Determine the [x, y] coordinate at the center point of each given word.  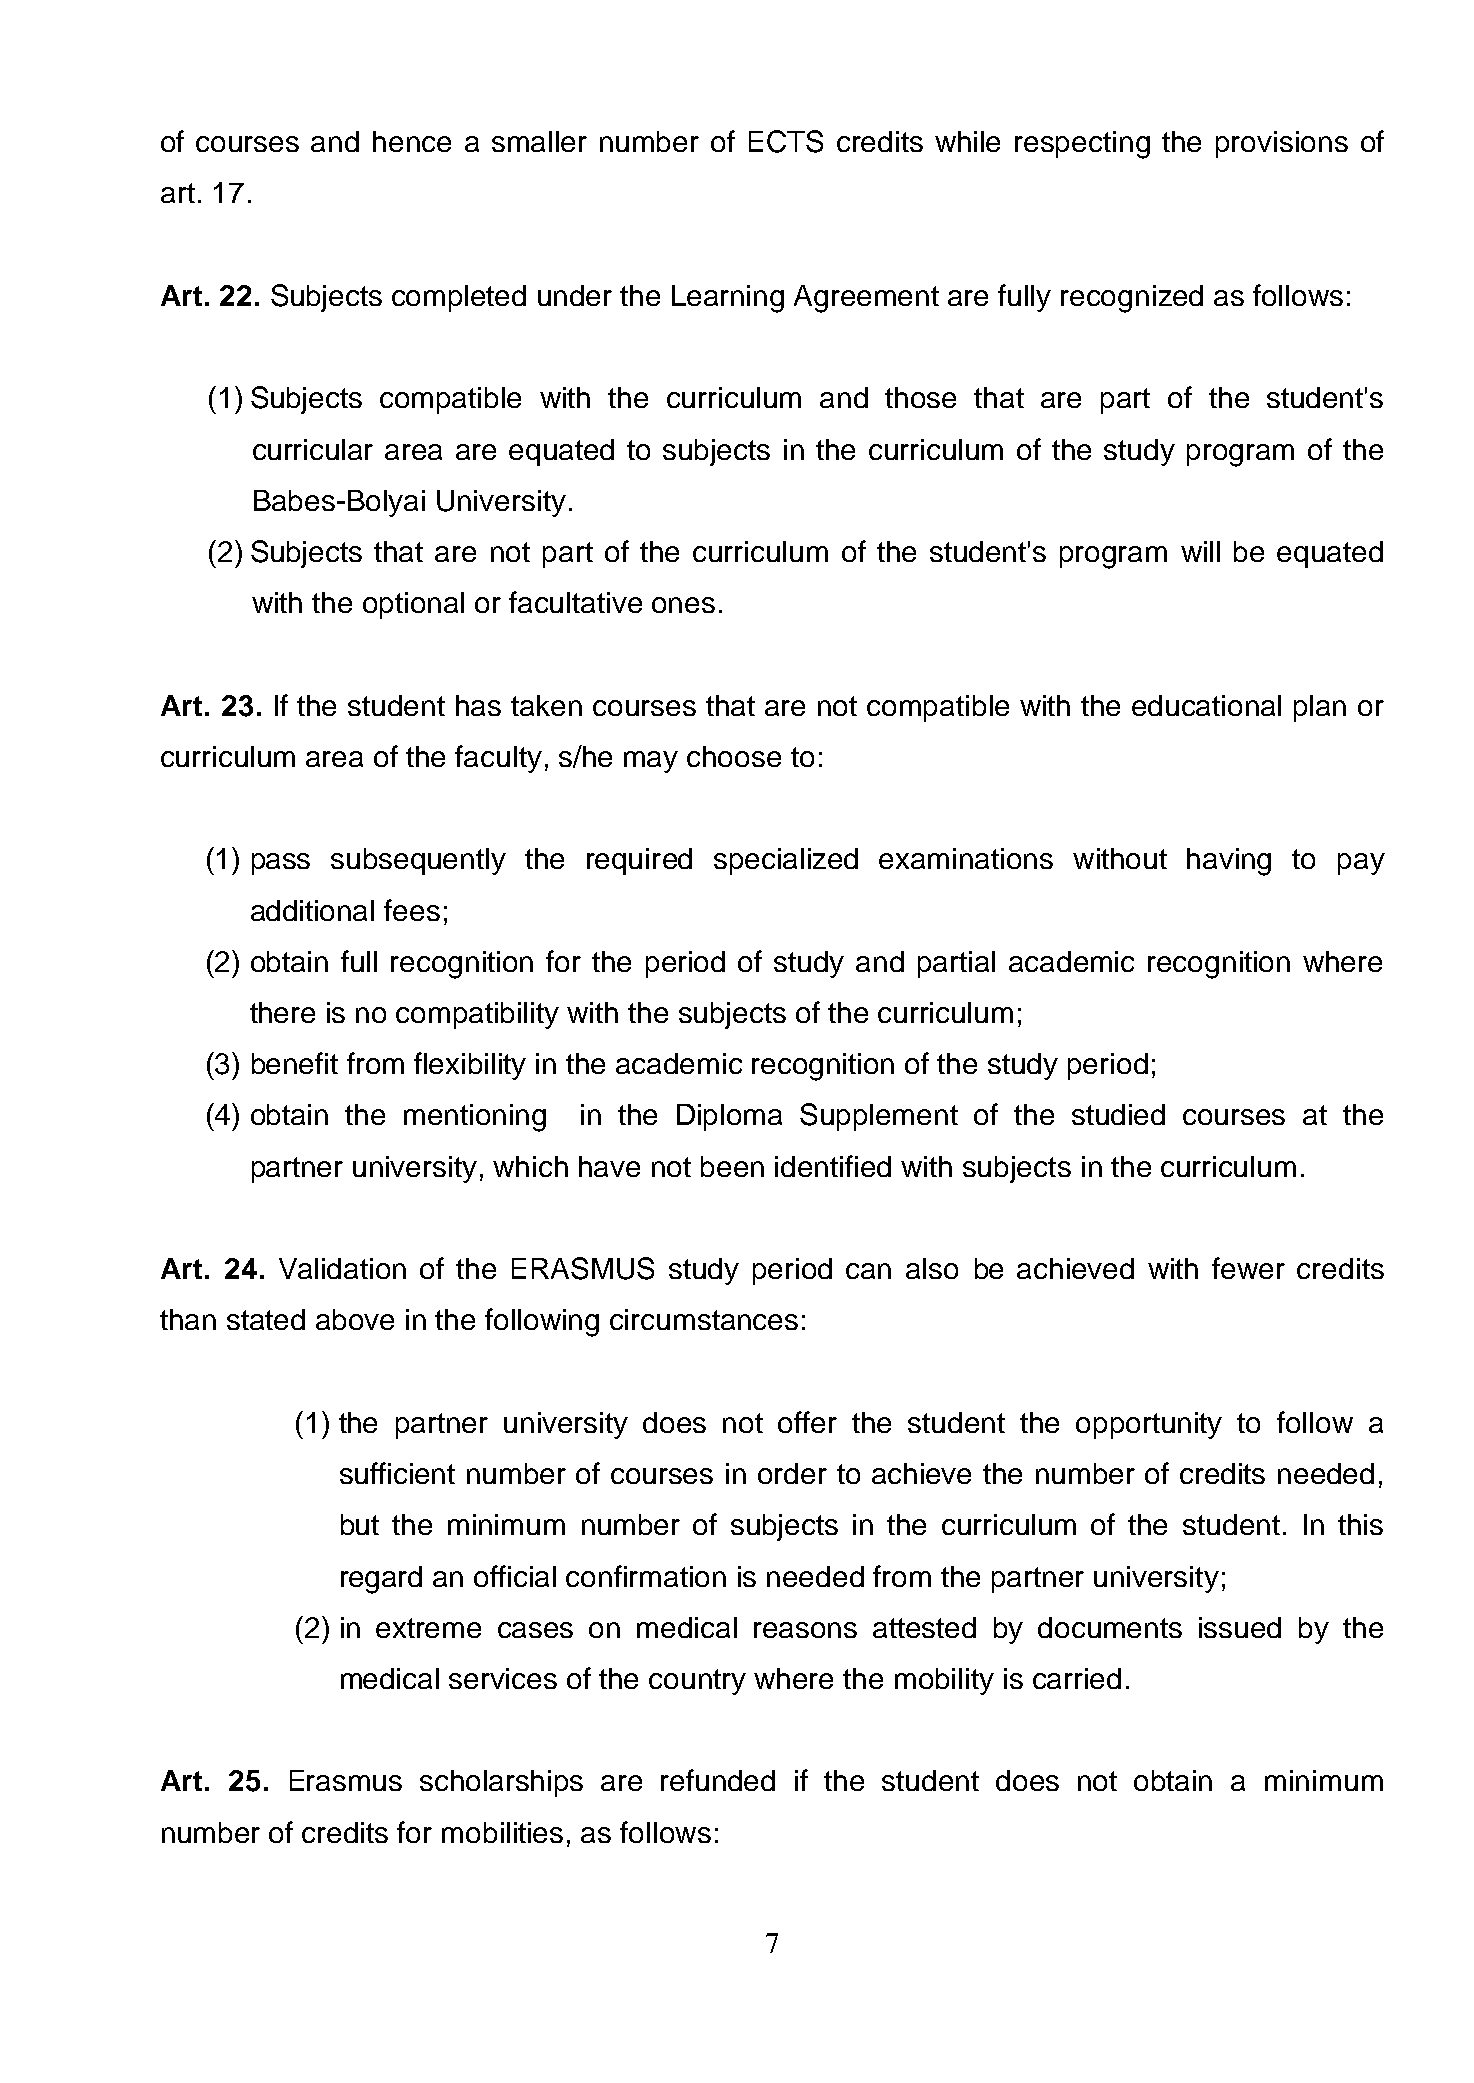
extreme [428, 1628]
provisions [1282, 144]
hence [412, 141]
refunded [718, 1780]
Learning [728, 299]
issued [1240, 1627]
